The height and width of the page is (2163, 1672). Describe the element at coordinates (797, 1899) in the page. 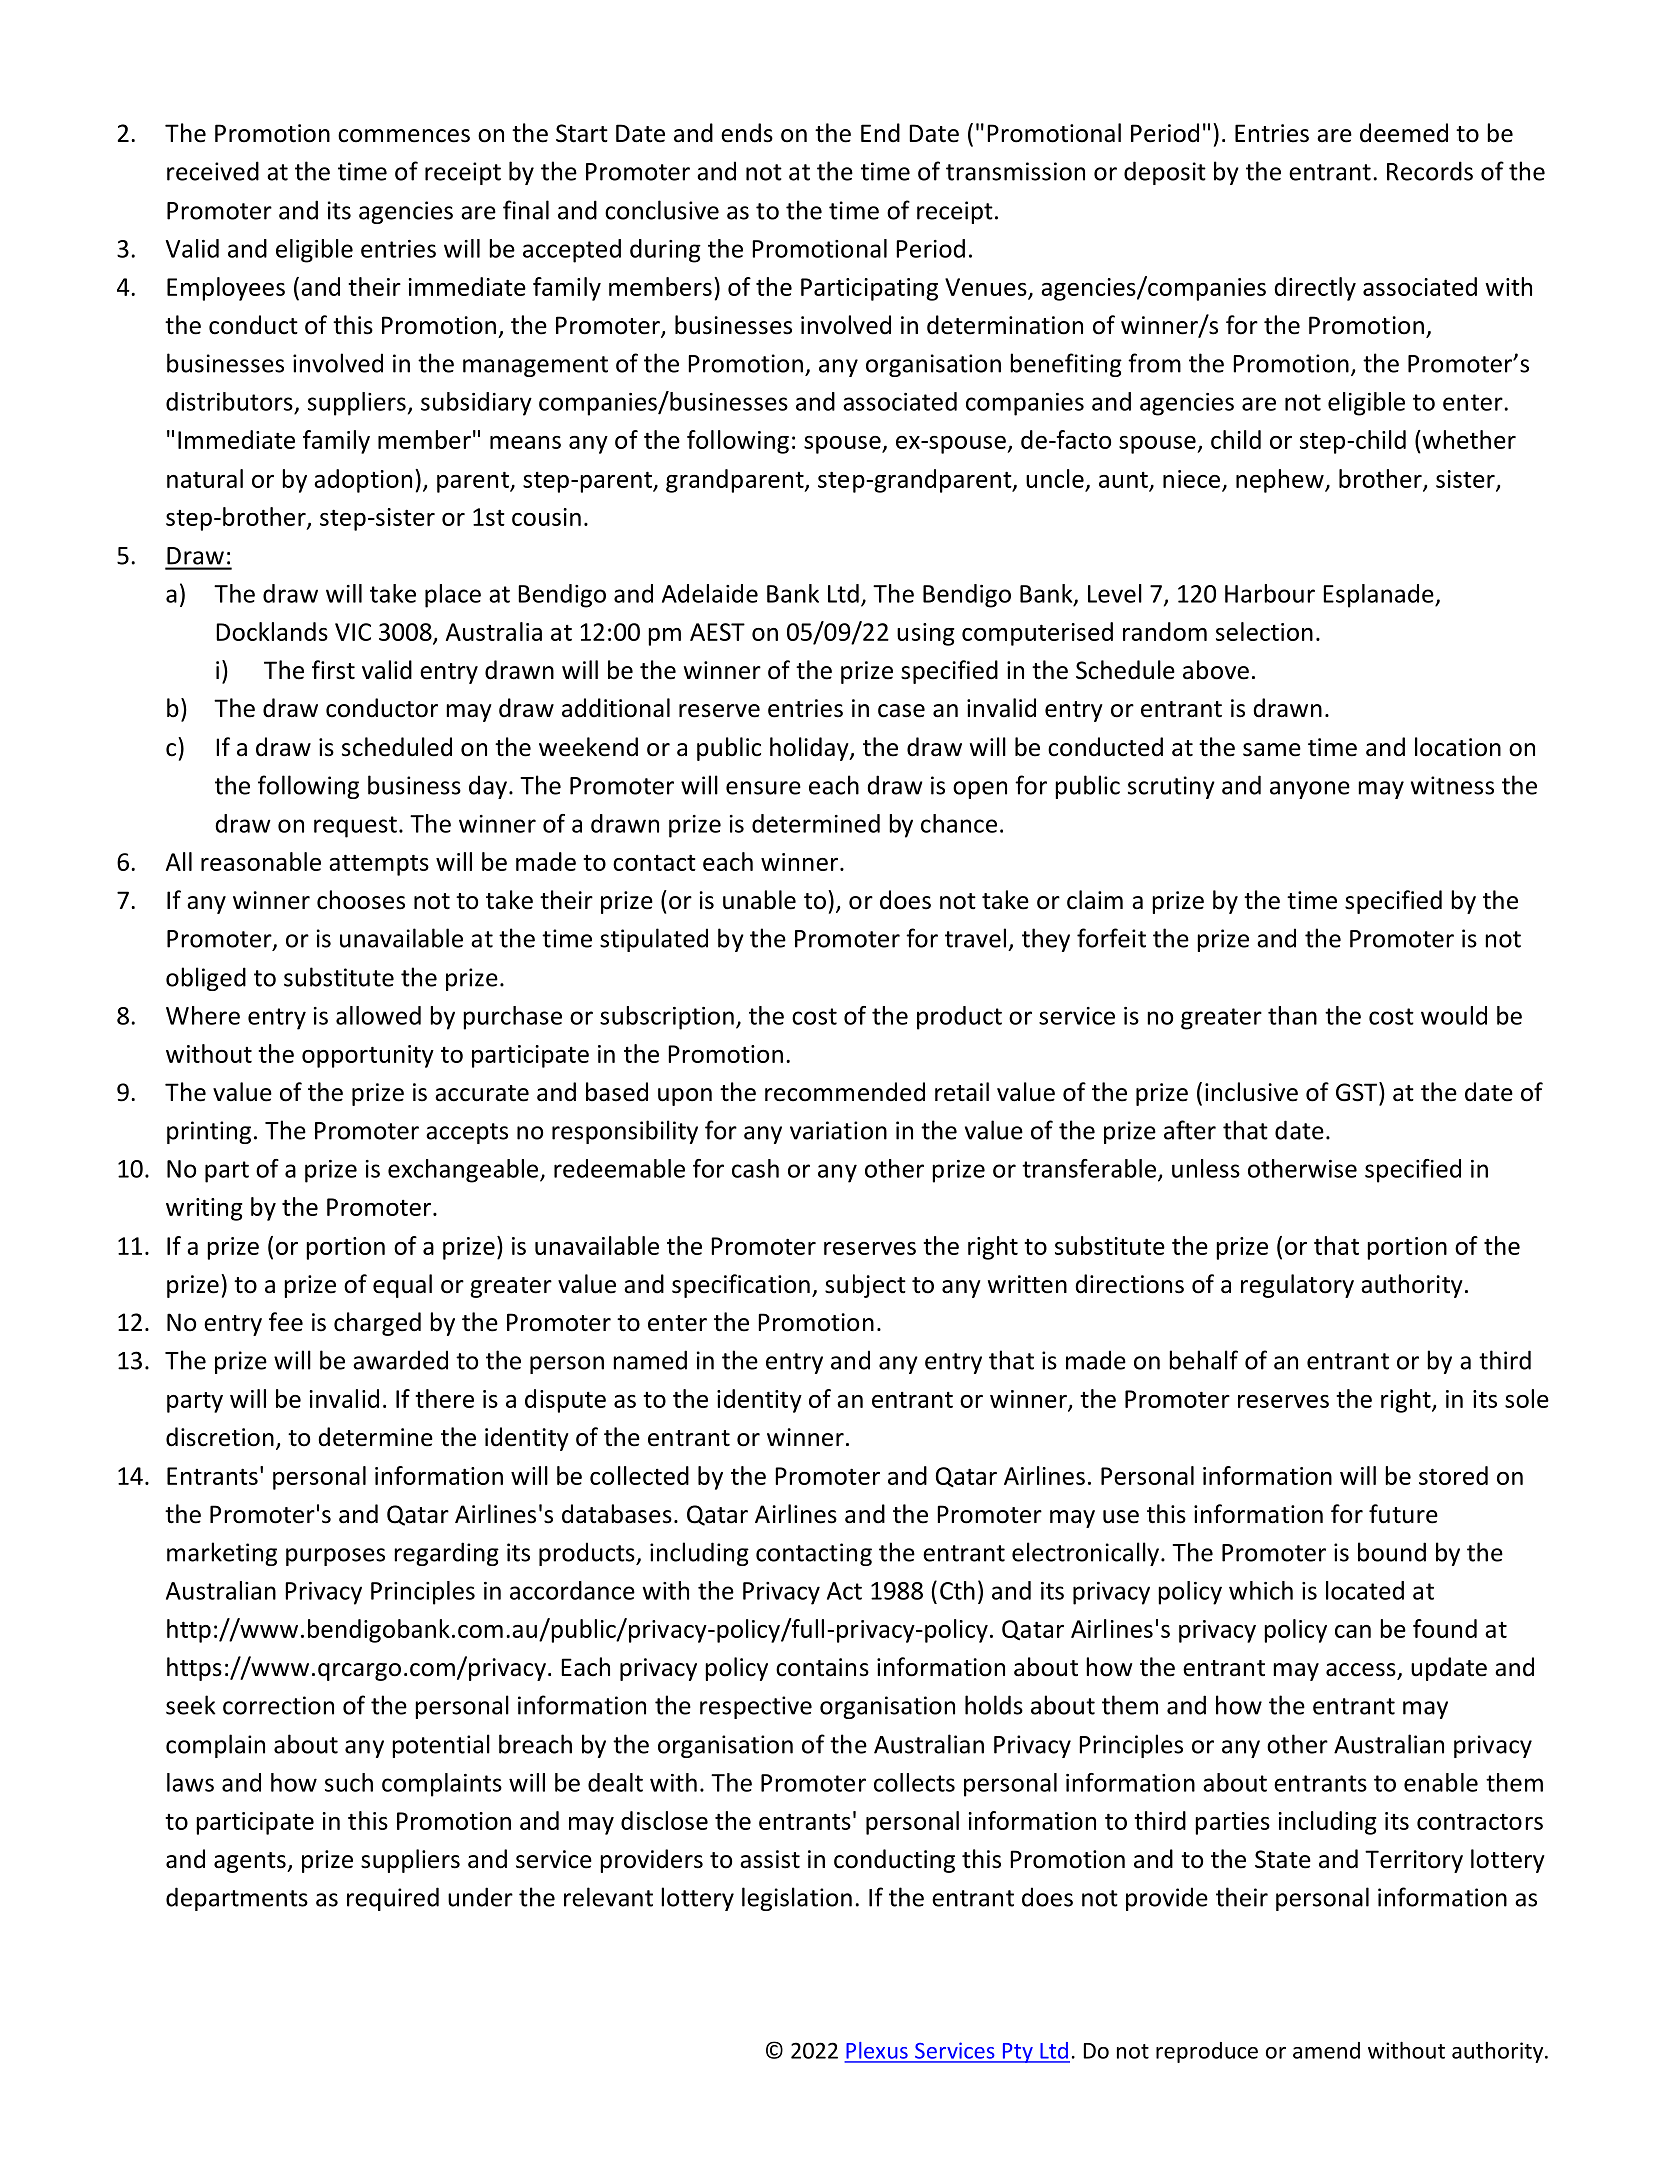

I see `legislation` at that location.
